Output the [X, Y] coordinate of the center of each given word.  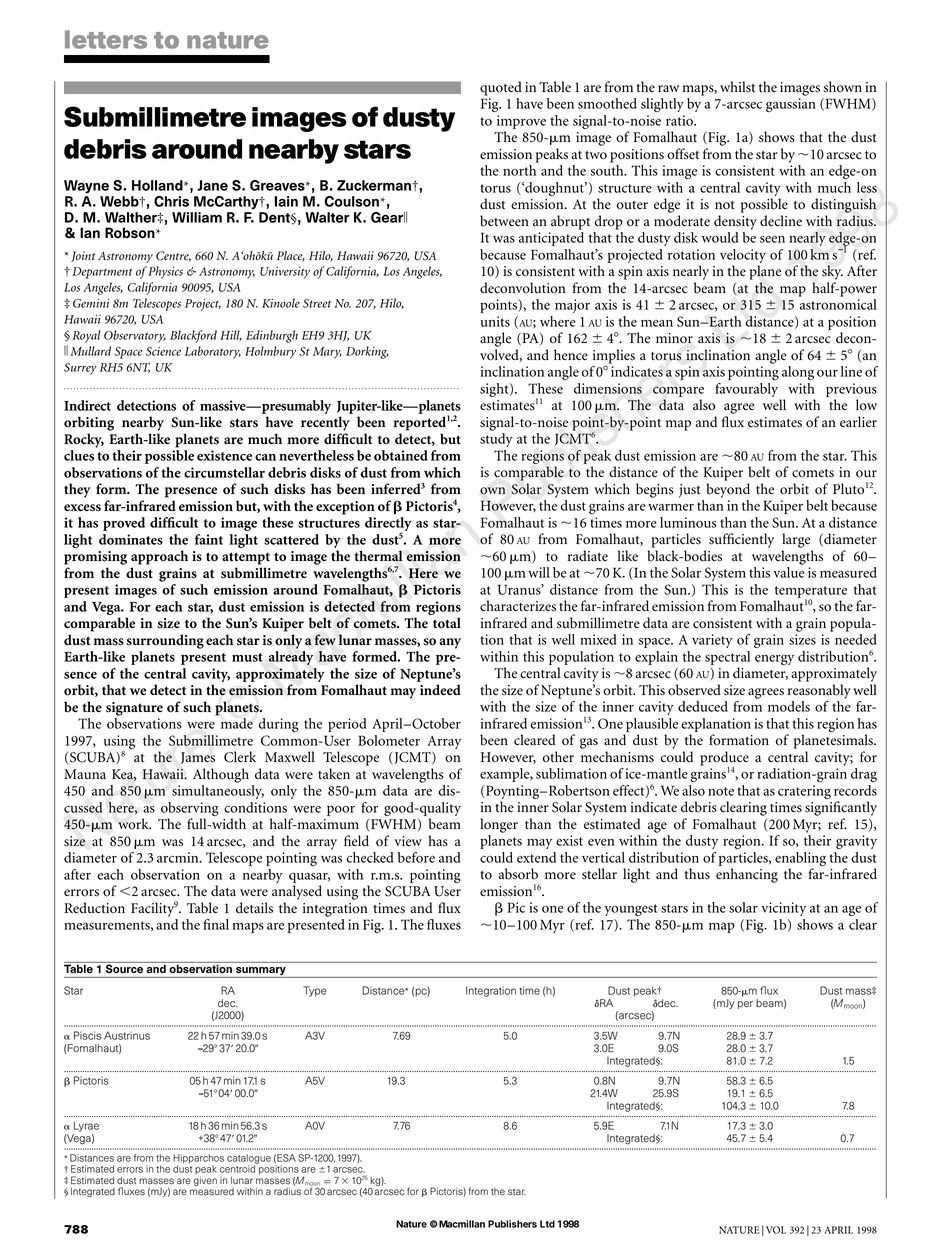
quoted [501, 88]
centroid [238, 1168]
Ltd [547, 1224]
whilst [737, 87]
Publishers [512, 1224]
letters [106, 39]
